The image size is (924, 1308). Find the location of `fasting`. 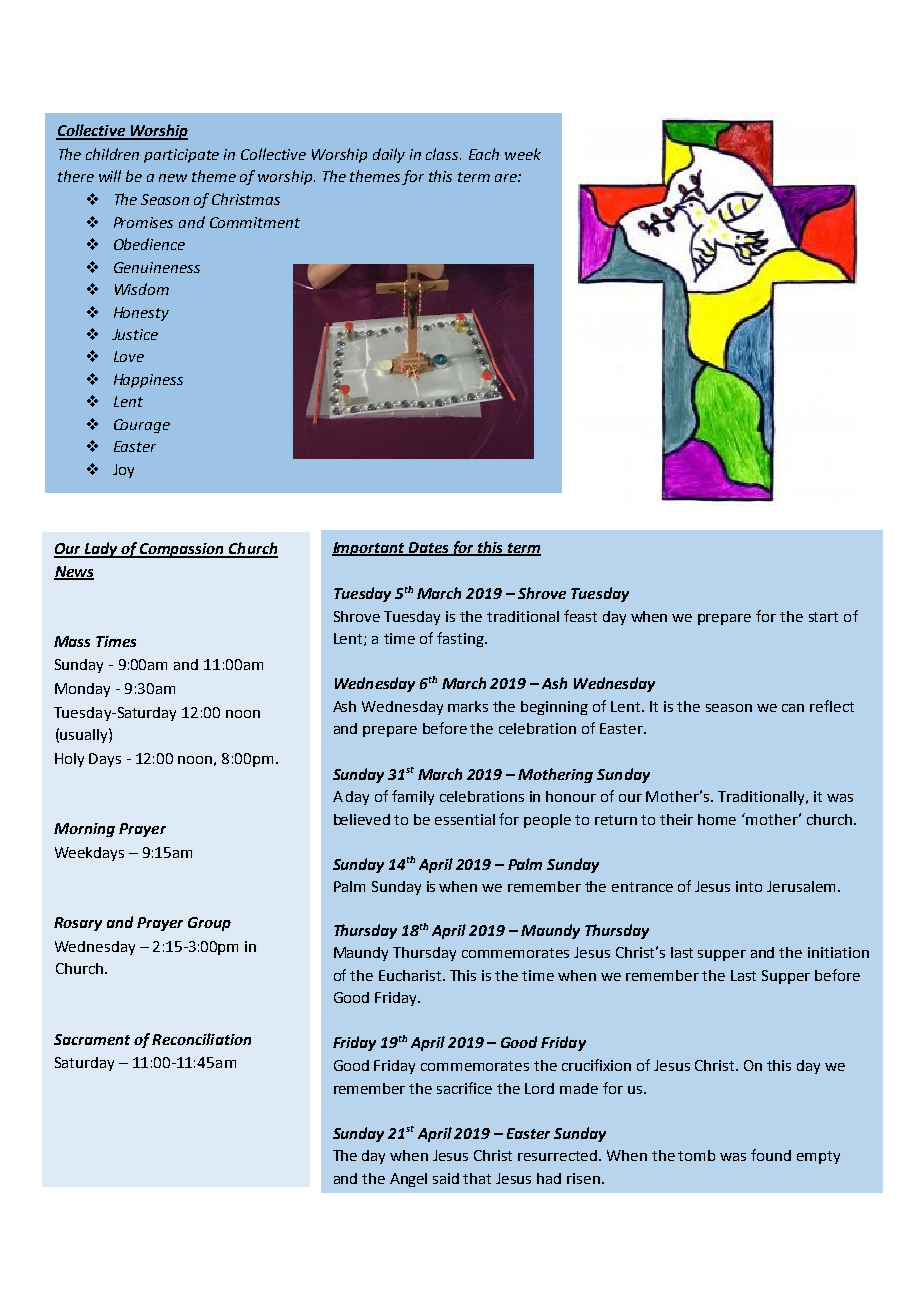

fasting is located at coordinates (461, 639).
